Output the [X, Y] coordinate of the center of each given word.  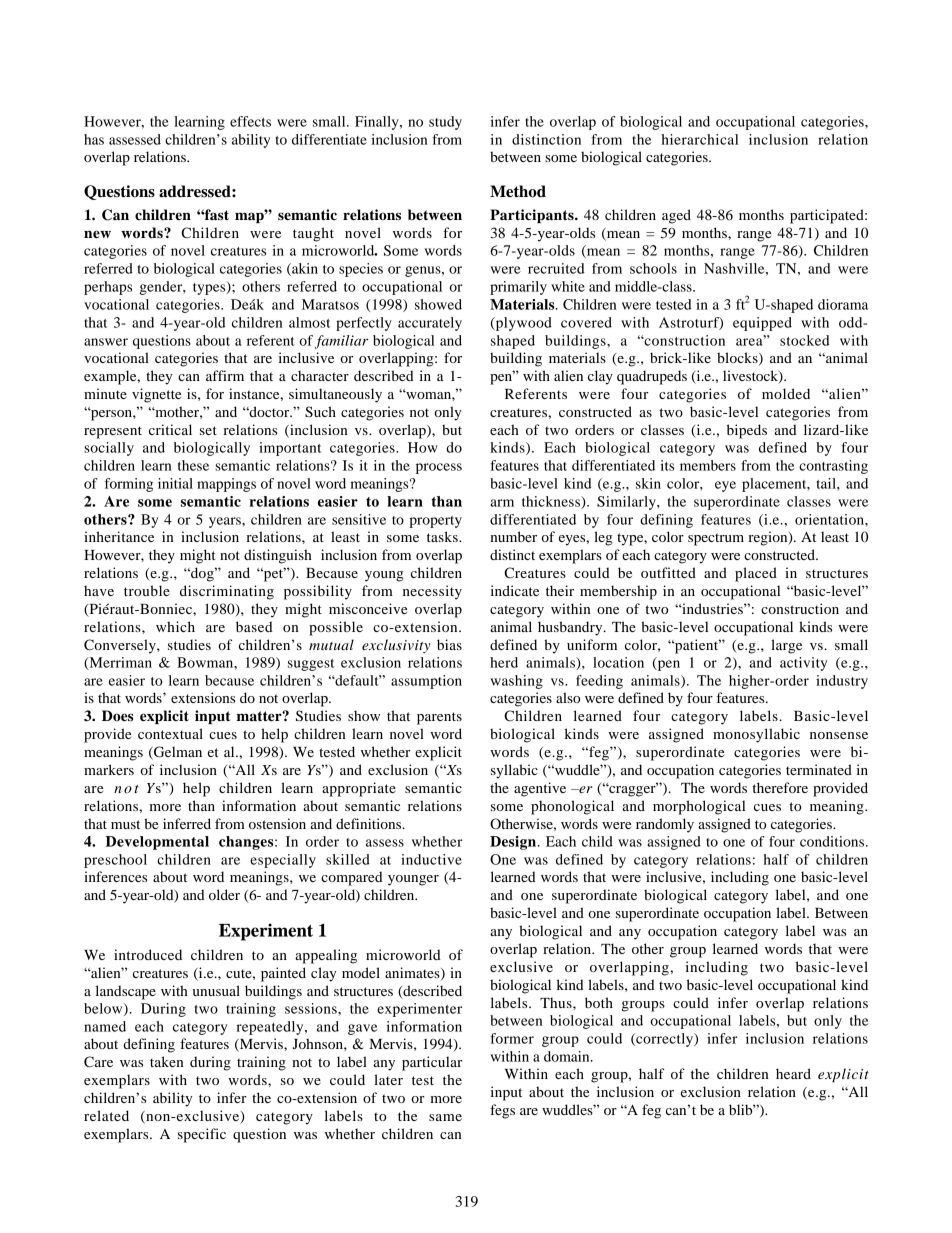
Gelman [177, 753]
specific [202, 1135]
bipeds [747, 431]
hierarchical [699, 139]
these [193, 465]
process [439, 468]
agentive [540, 789]
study [445, 123]
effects [250, 121]
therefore [780, 787]
